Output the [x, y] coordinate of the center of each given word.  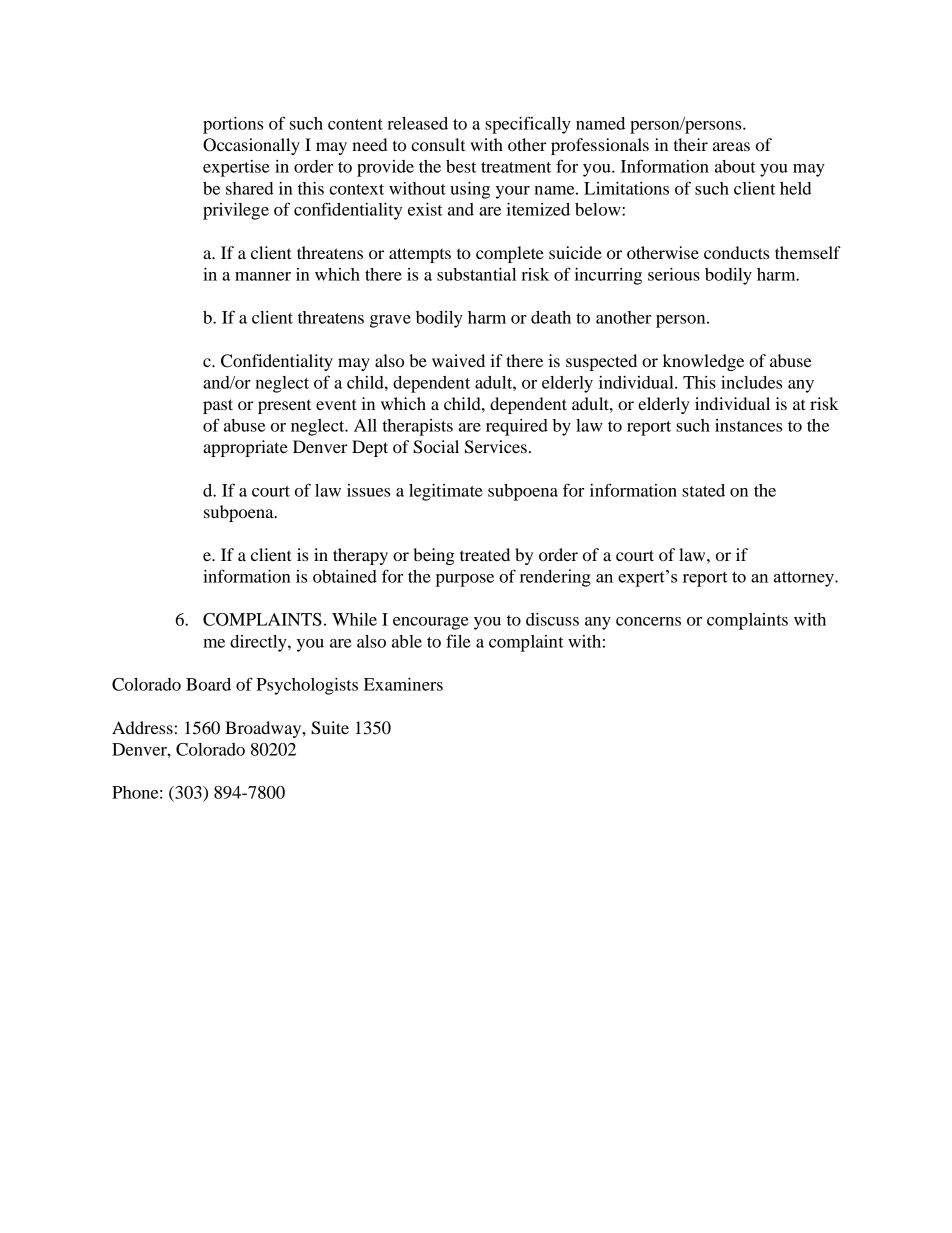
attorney [805, 579]
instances [748, 425]
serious [674, 274]
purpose [465, 580]
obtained [345, 576]
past [218, 406]
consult [438, 144]
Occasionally [251, 146]
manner [263, 276]
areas [731, 146]
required [517, 427]
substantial [476, 274]
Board [208, 684]
